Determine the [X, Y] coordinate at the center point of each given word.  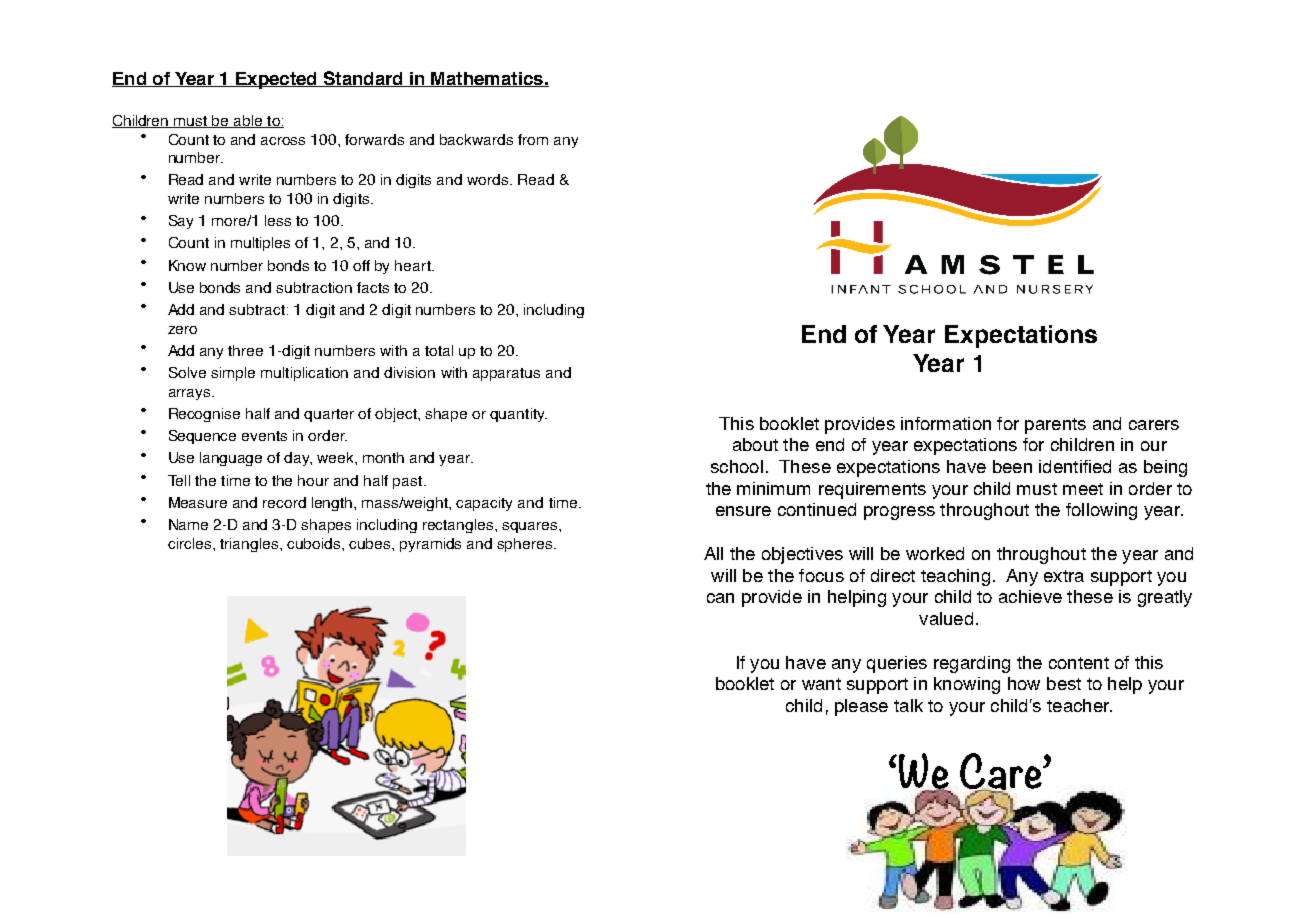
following [1101, 511]
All [713, 553]
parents [1055, 426]
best [1064, 683]
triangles [250, 545]
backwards [476, 139]
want [821, 684]
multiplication [304, 374]
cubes [371, 543]
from [533, 139]
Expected [276, 80]
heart [414, 265]
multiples [260, 244]
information [946, 423]
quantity [518, 415]
